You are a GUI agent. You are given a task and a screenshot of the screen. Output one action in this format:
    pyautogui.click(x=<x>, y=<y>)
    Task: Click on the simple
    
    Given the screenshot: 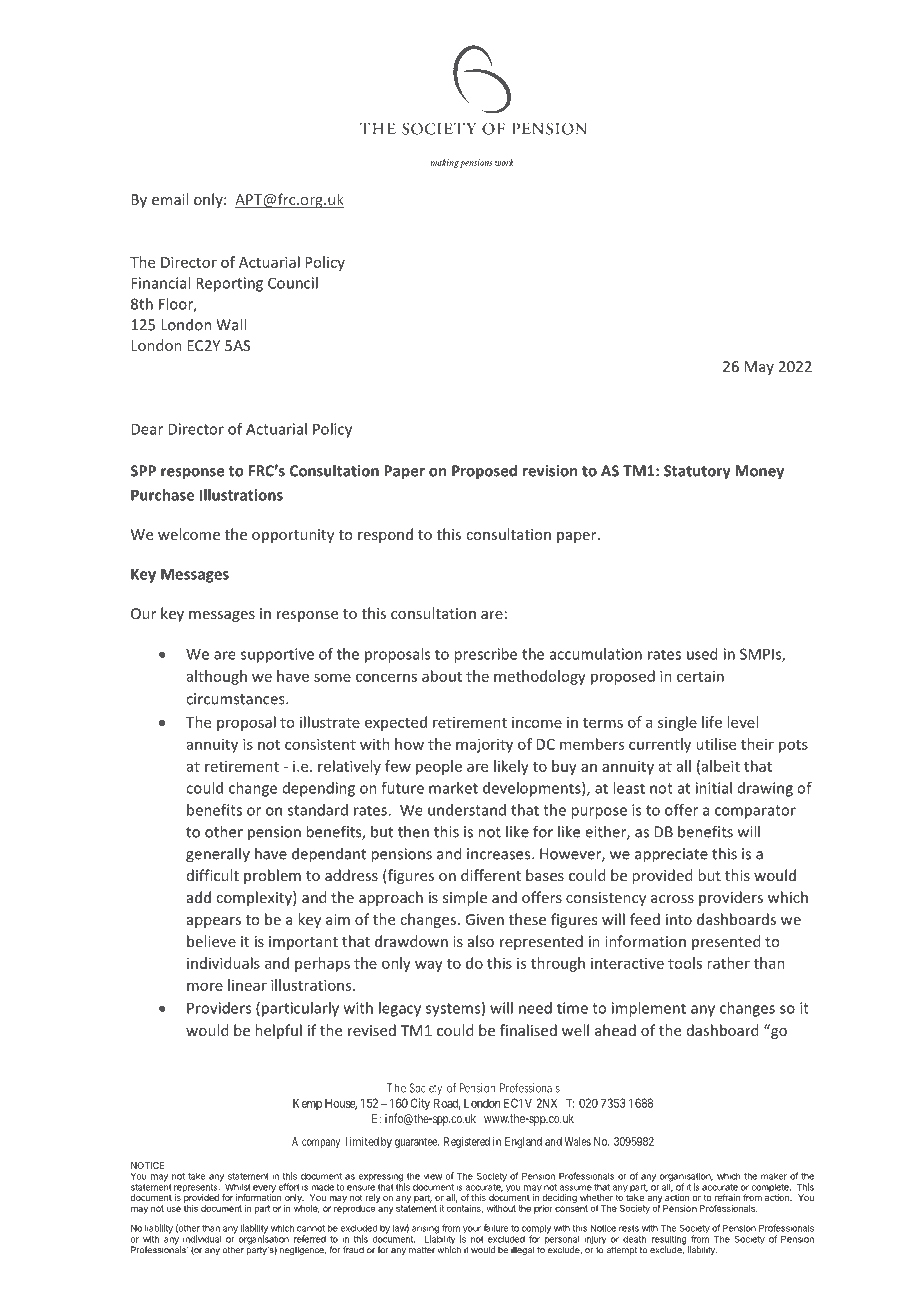 What is the action you would take?
    pyautogui.click(x=465, y=898)
